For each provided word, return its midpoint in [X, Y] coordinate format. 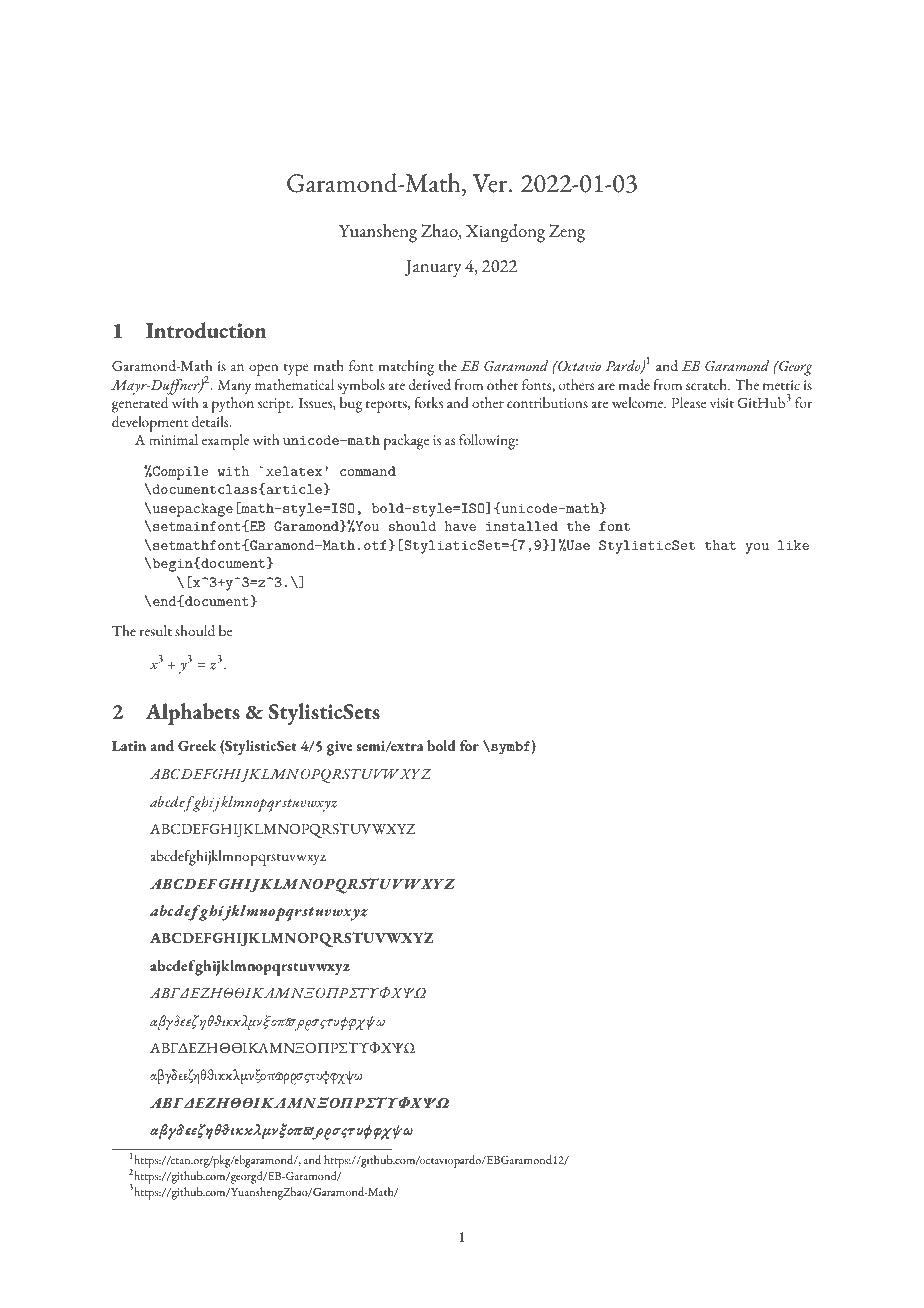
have [460, 526]
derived [430, 384]
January [433, 269]
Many [234, 387]
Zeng [567, 233]
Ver [491, 183]
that [720, 545]
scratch [708, 384]
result [156, 630]
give [340, 748]
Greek [197, 745]
